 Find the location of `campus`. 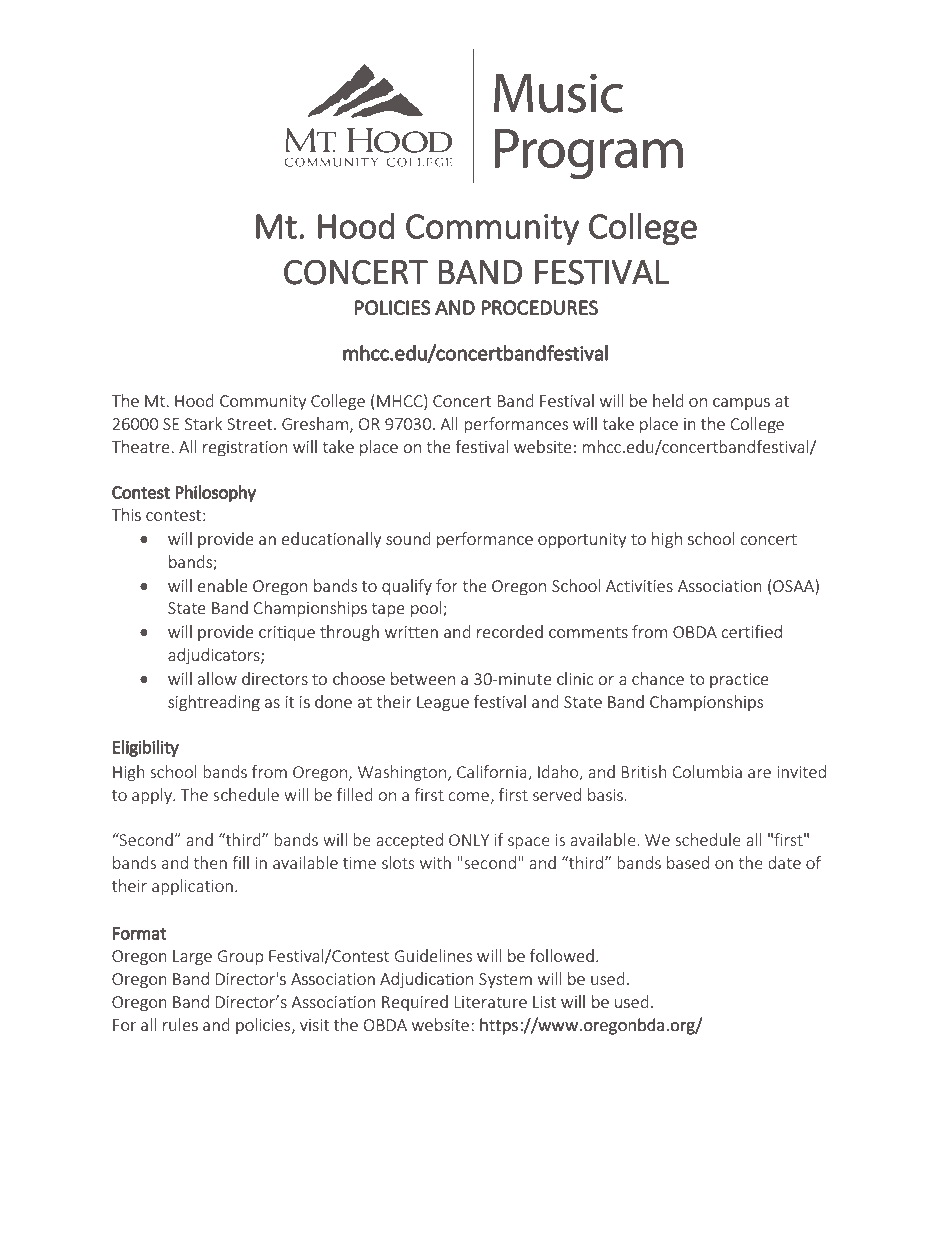

campus is located at coordinates (741, 404).
